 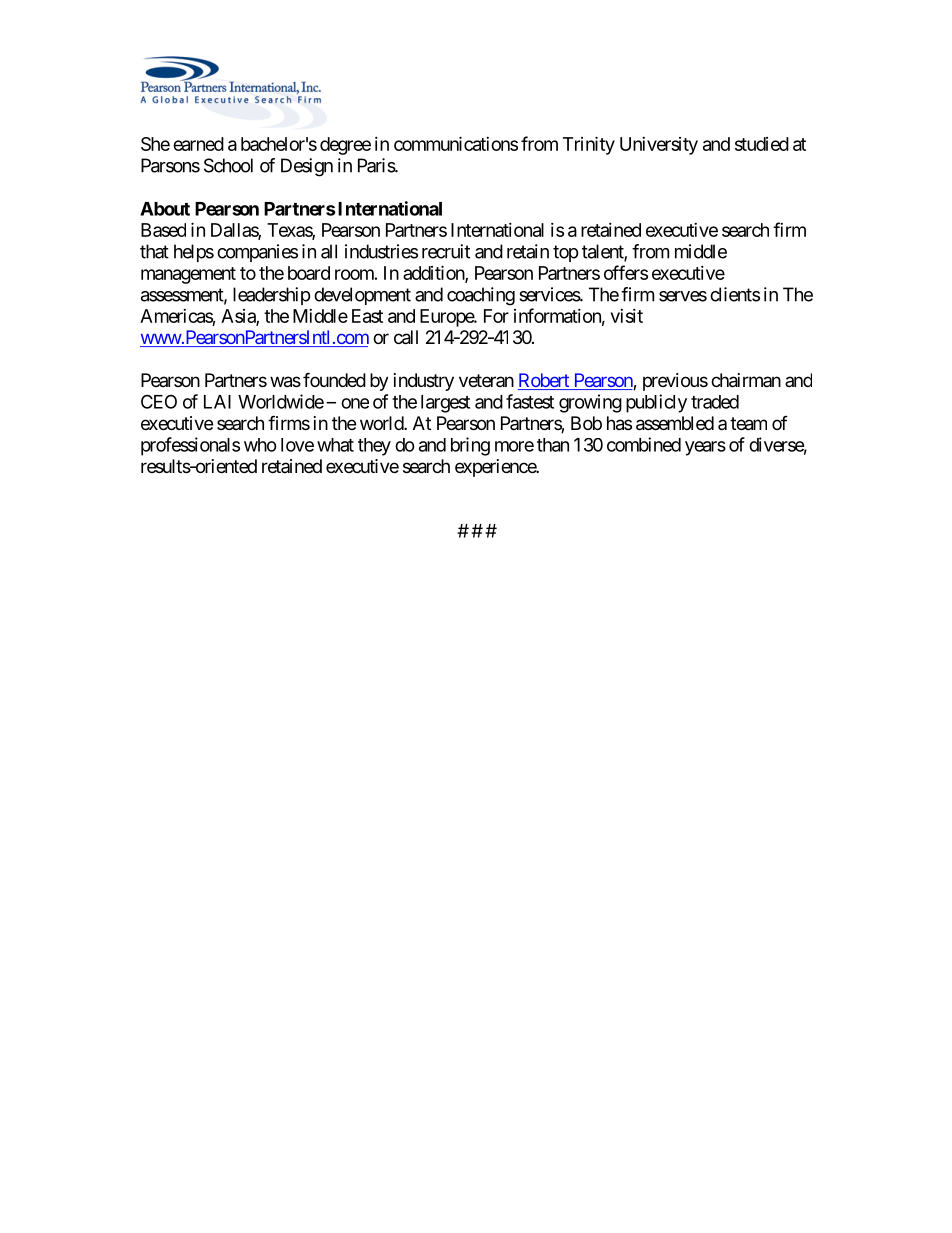 I want to click on previous, so click(x=675, y=382).
